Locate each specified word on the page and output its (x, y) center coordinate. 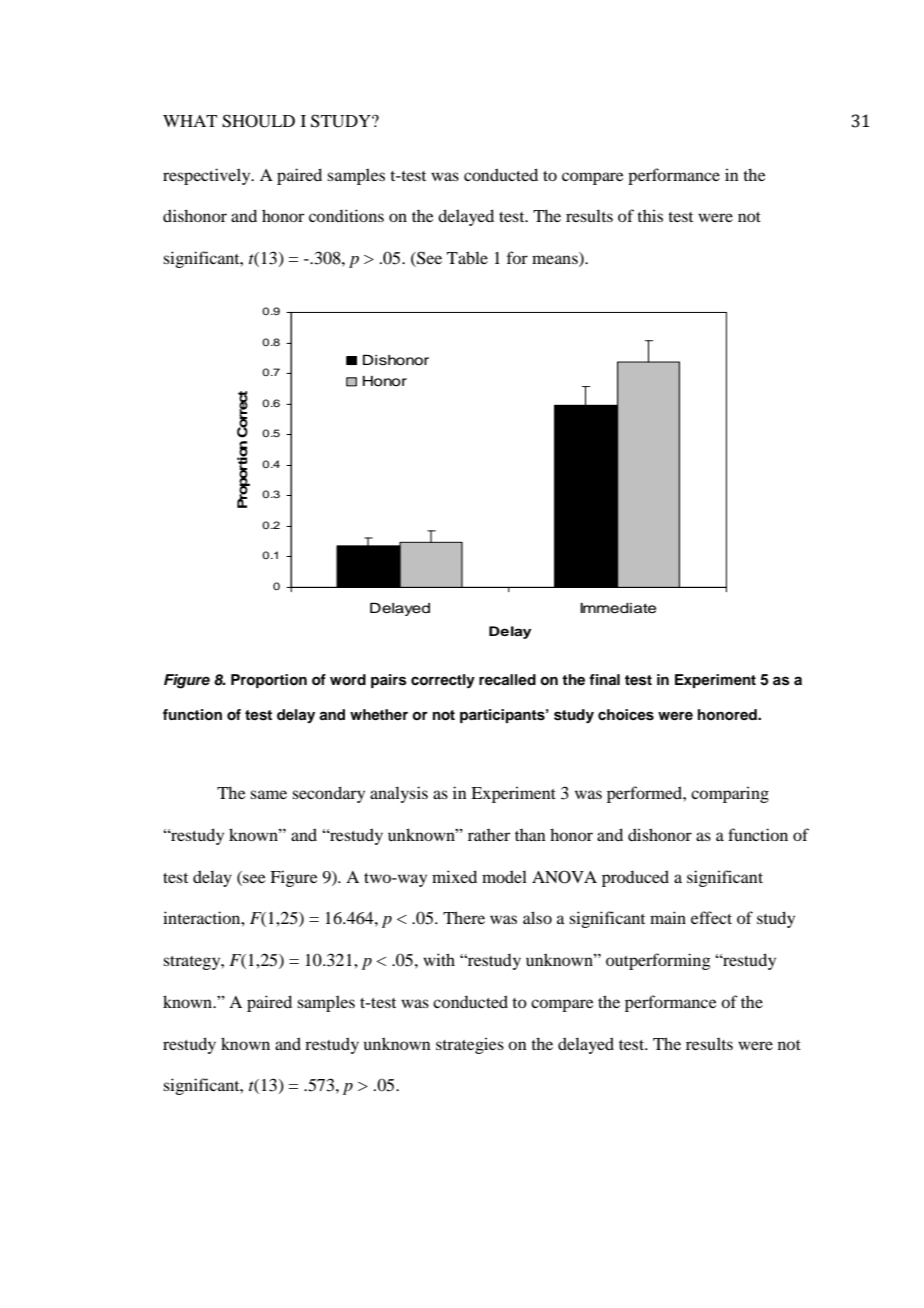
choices (626, 715)
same (268, 794)
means (556, 261)
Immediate (618, 608)
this (650, 215)
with (439, 959)
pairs (389, 681)
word (348, 680)
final (604, 679)
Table (467, 257)
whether (379, 714)
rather (489, 835)
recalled (507, 679)
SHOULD (258, 121)
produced (635, 878)
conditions (346, 215)
